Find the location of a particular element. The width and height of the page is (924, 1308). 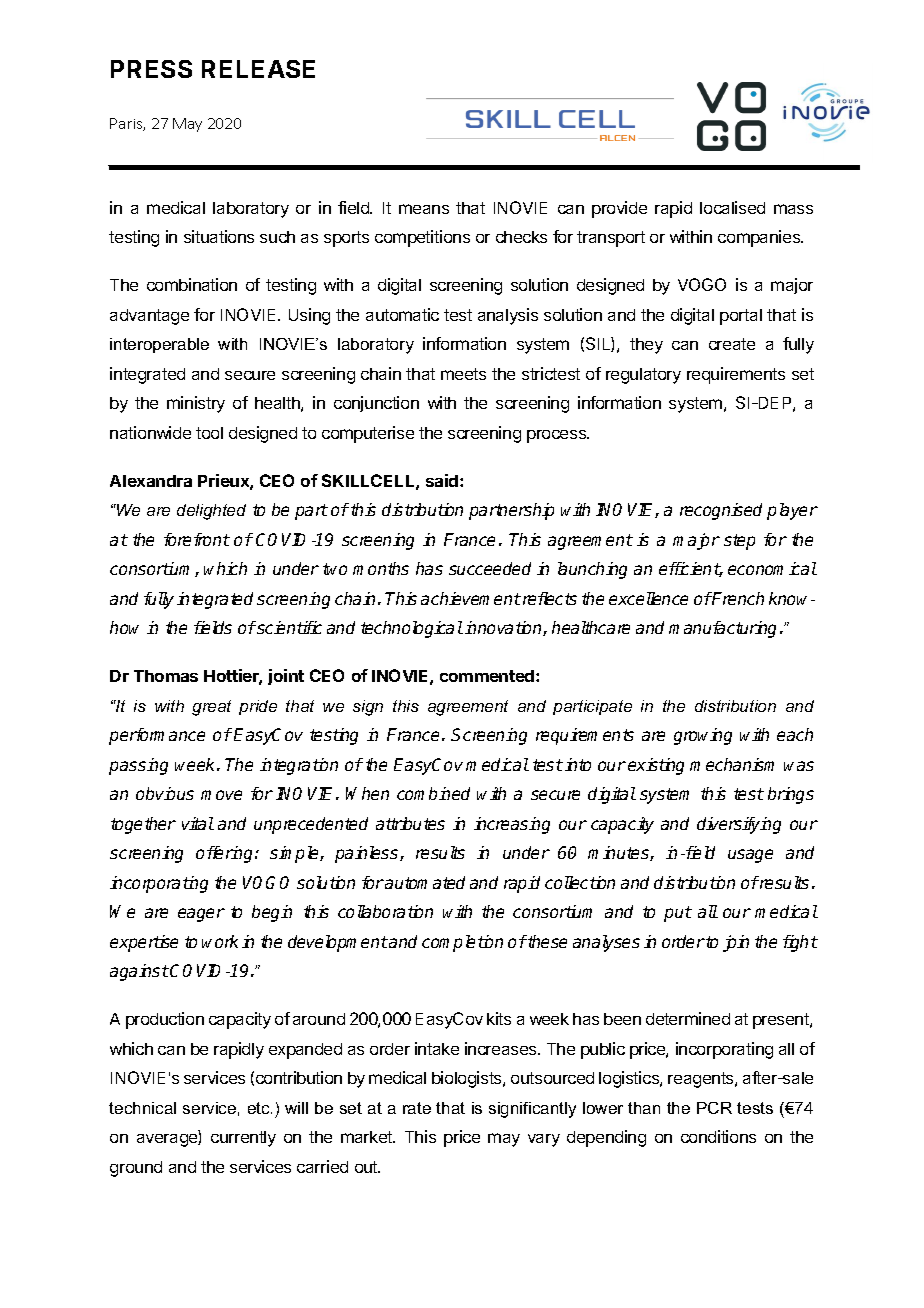

analysis is located at coordinates (508, 316).
